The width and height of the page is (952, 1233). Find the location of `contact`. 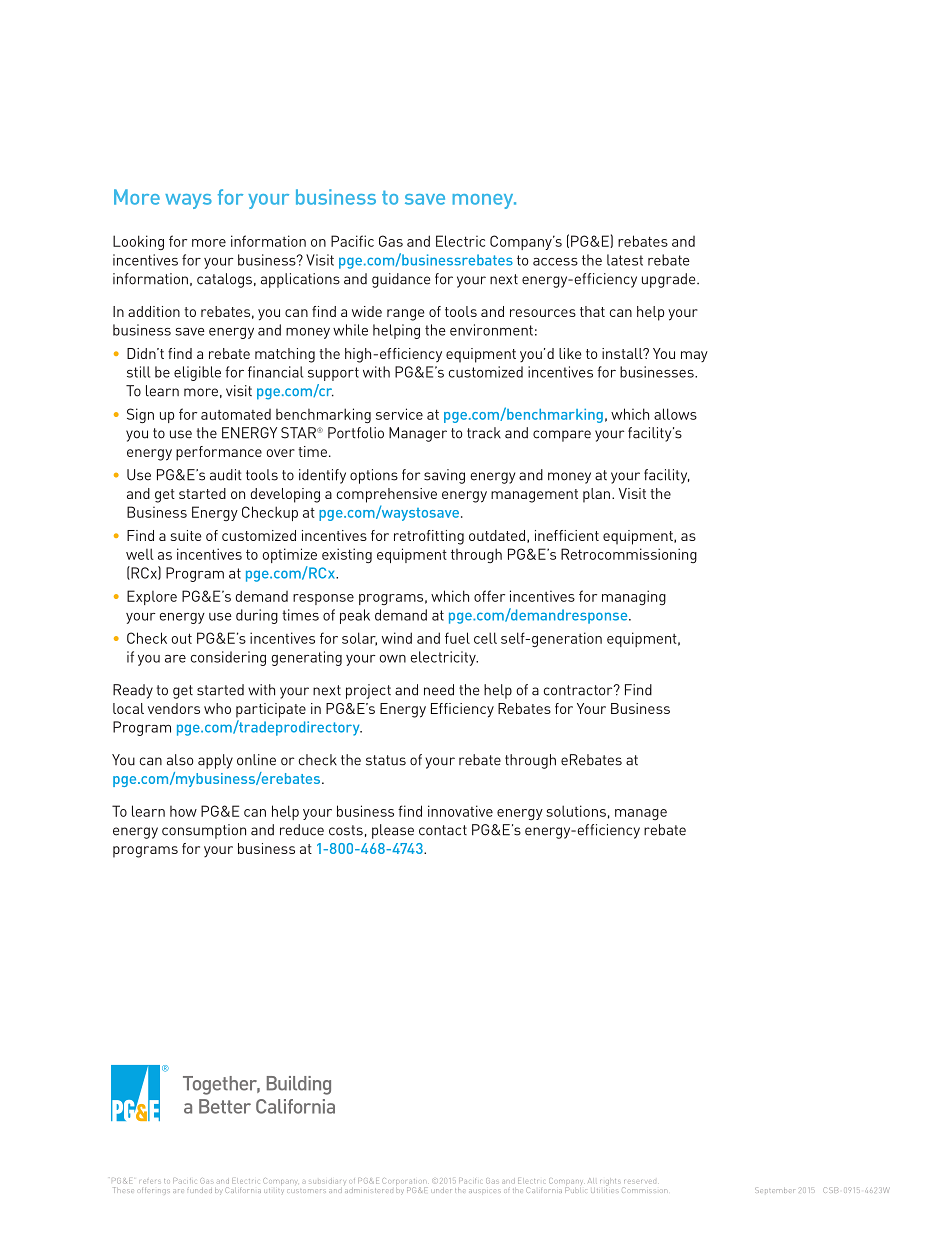

contact is located at coordinates (443, 830).
